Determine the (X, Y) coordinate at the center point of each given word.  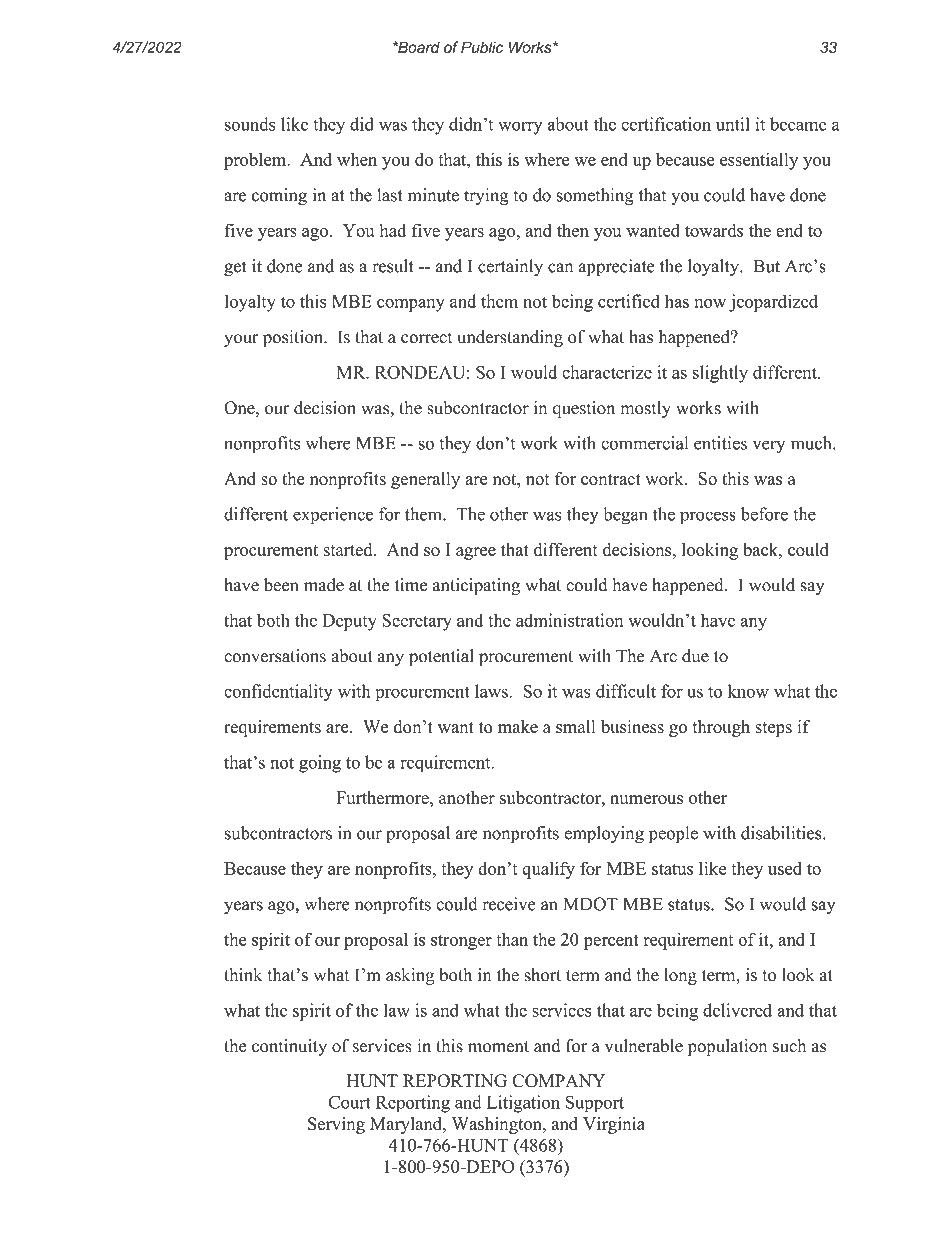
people (673, 835)
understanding (510, 338)
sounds (250, 124)
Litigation (523, 1104)
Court (349, 1102)
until (733, 124)
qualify (548, 870)
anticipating (476, 586)
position (294, 338)
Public (482, 47)
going (320, 764)
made (324, 585)
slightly (720, 374)
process (708, 518)
